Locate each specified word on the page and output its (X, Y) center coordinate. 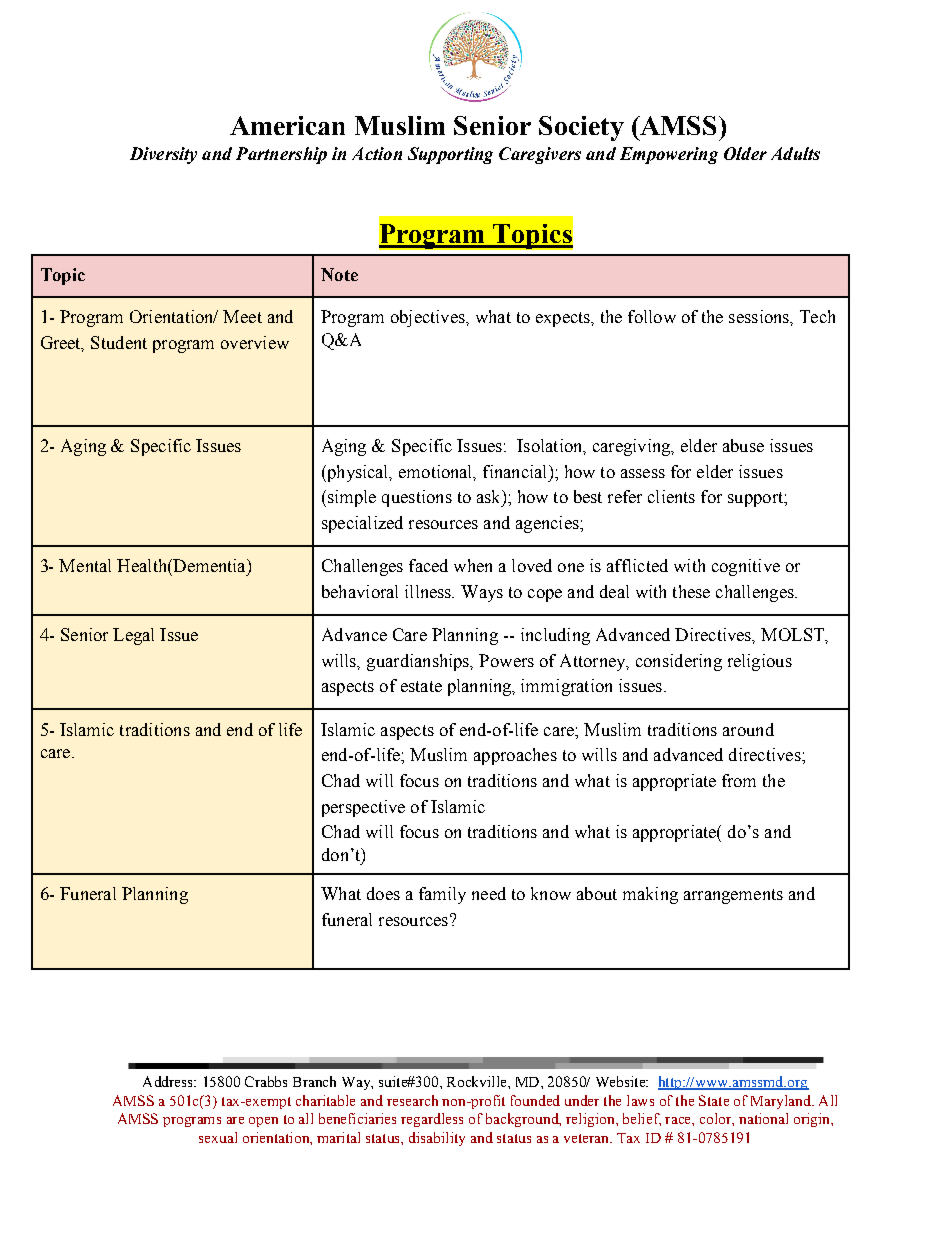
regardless (432, 1120)
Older (745, 153)
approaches (515, 756)
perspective (363, 808)
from (739, 780)
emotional (437, 472)
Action (377, 153)
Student (119, 342)
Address (169, 1081)
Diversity (163, 155)
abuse (743, 445)
